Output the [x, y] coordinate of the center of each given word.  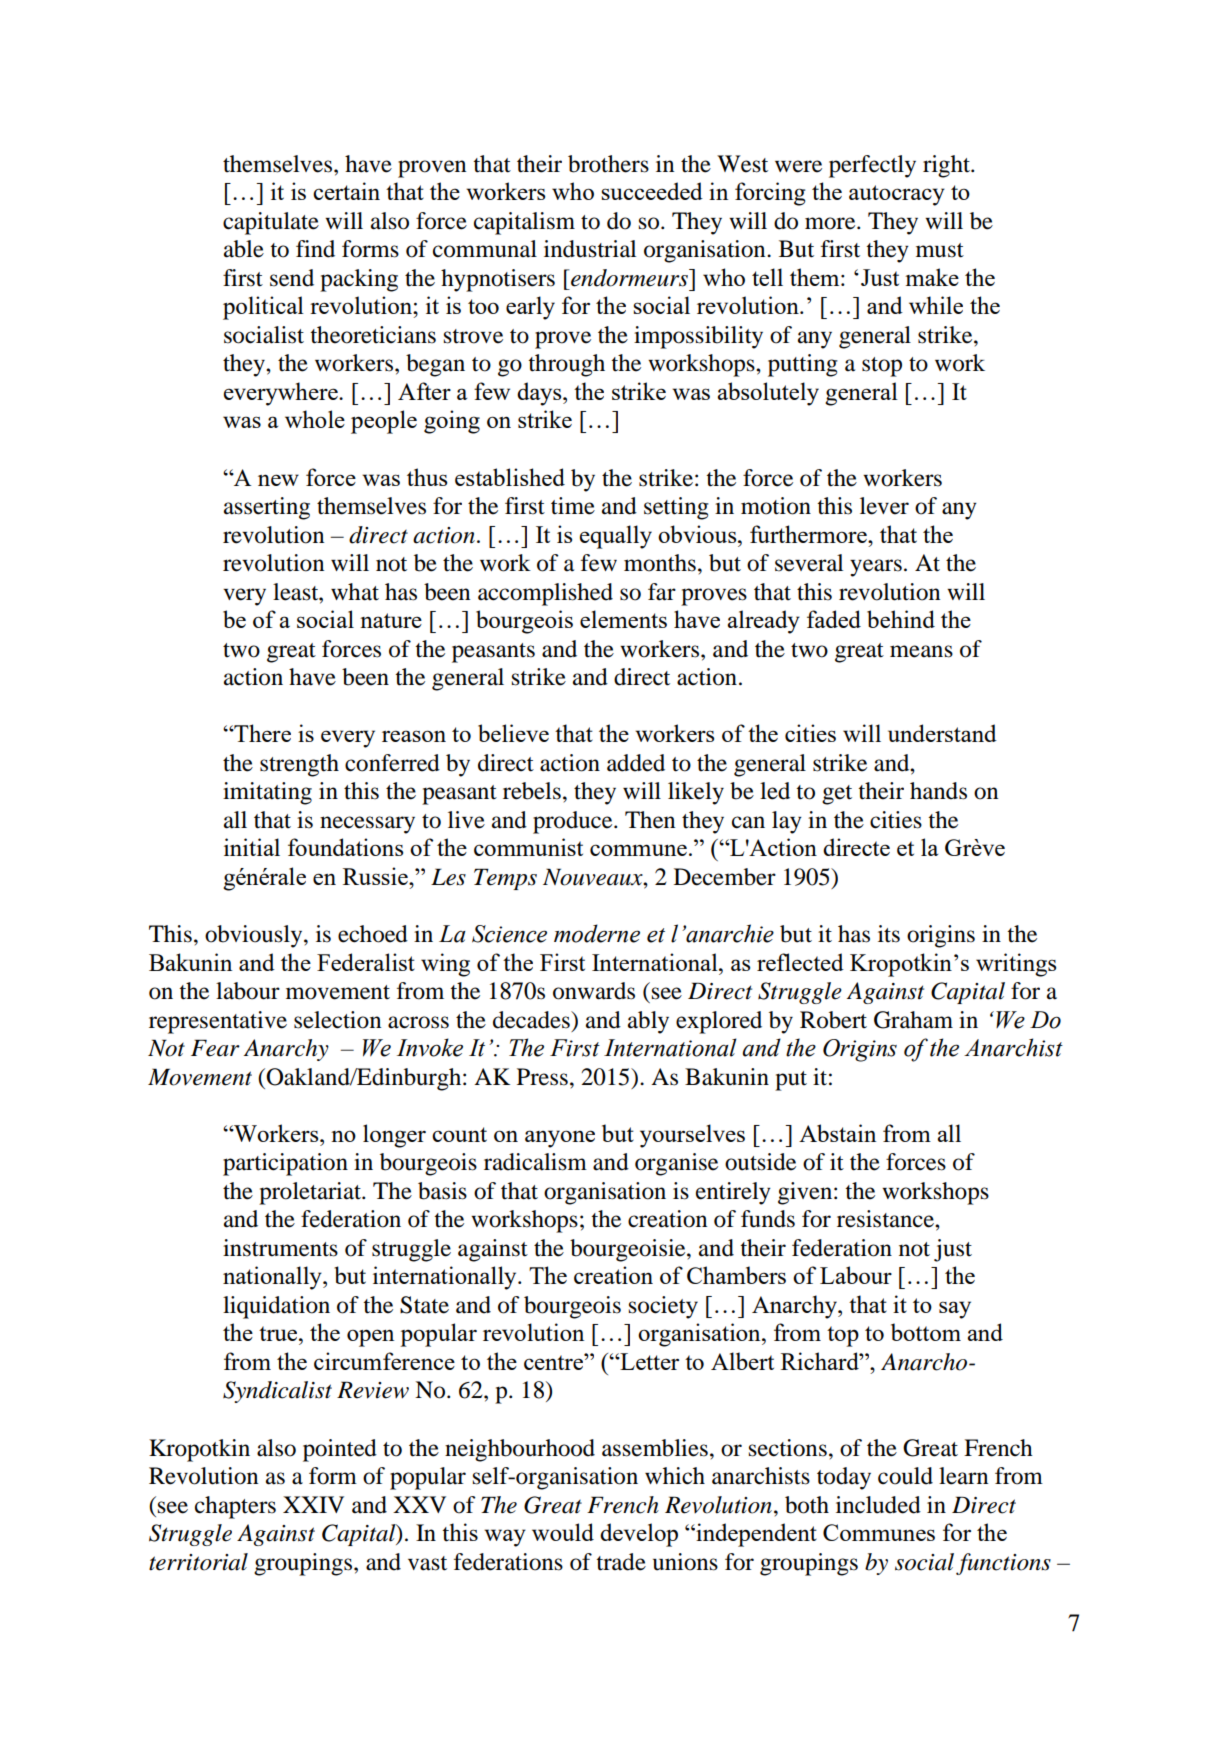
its [889, 934]
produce [574, 822]
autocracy [897, 195]
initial [252, 847]
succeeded [652, 191]
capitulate [271, 223]
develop [639, 1535]
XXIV [313, 1504]
